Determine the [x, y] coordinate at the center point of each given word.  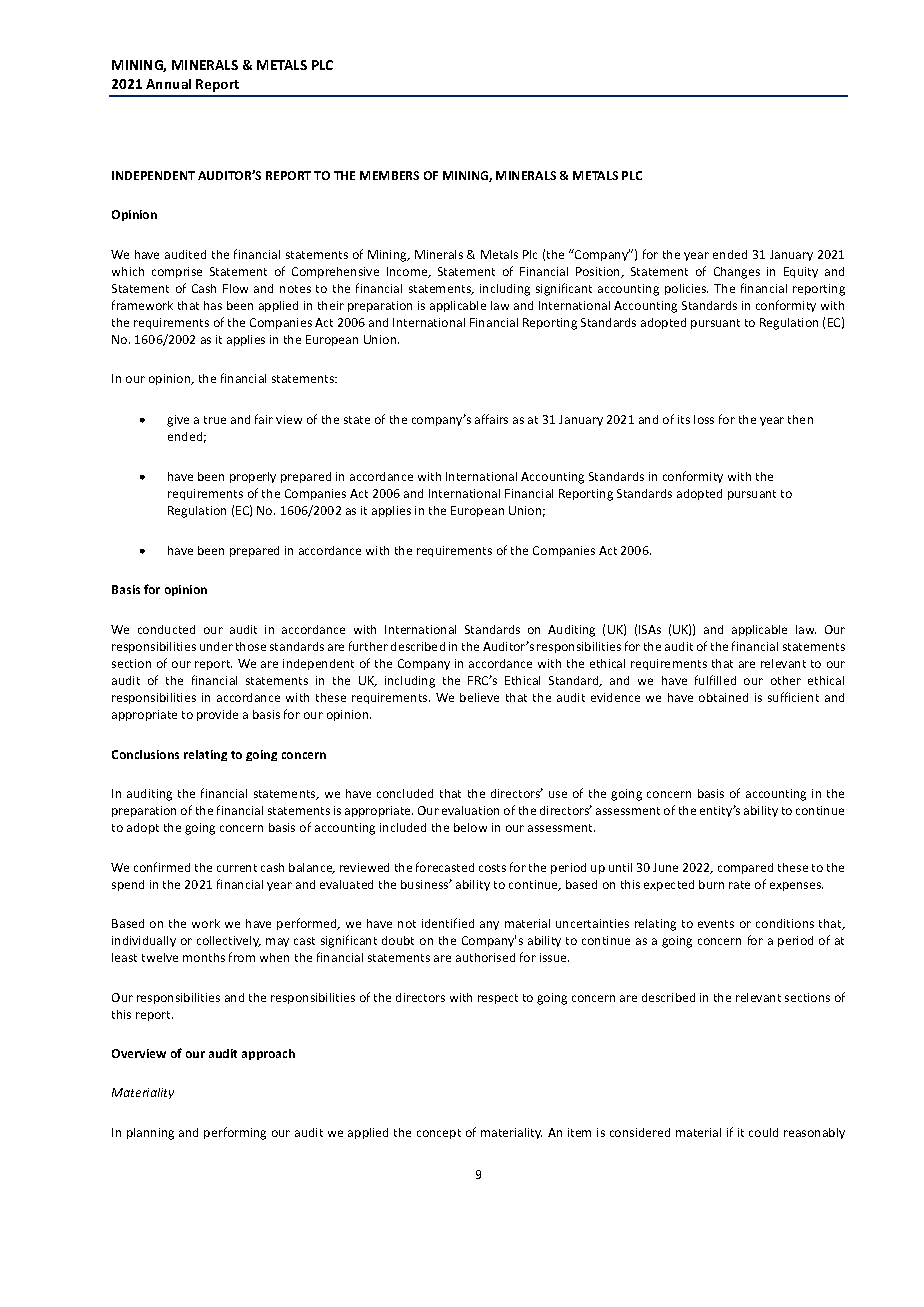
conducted [166, 629]
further [368, 646]
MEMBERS [389, 175]
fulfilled [715, 680]
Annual [168, 84]
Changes [737, 273]
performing [235, 1133]
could [763, 1132]
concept [439, 1134]
